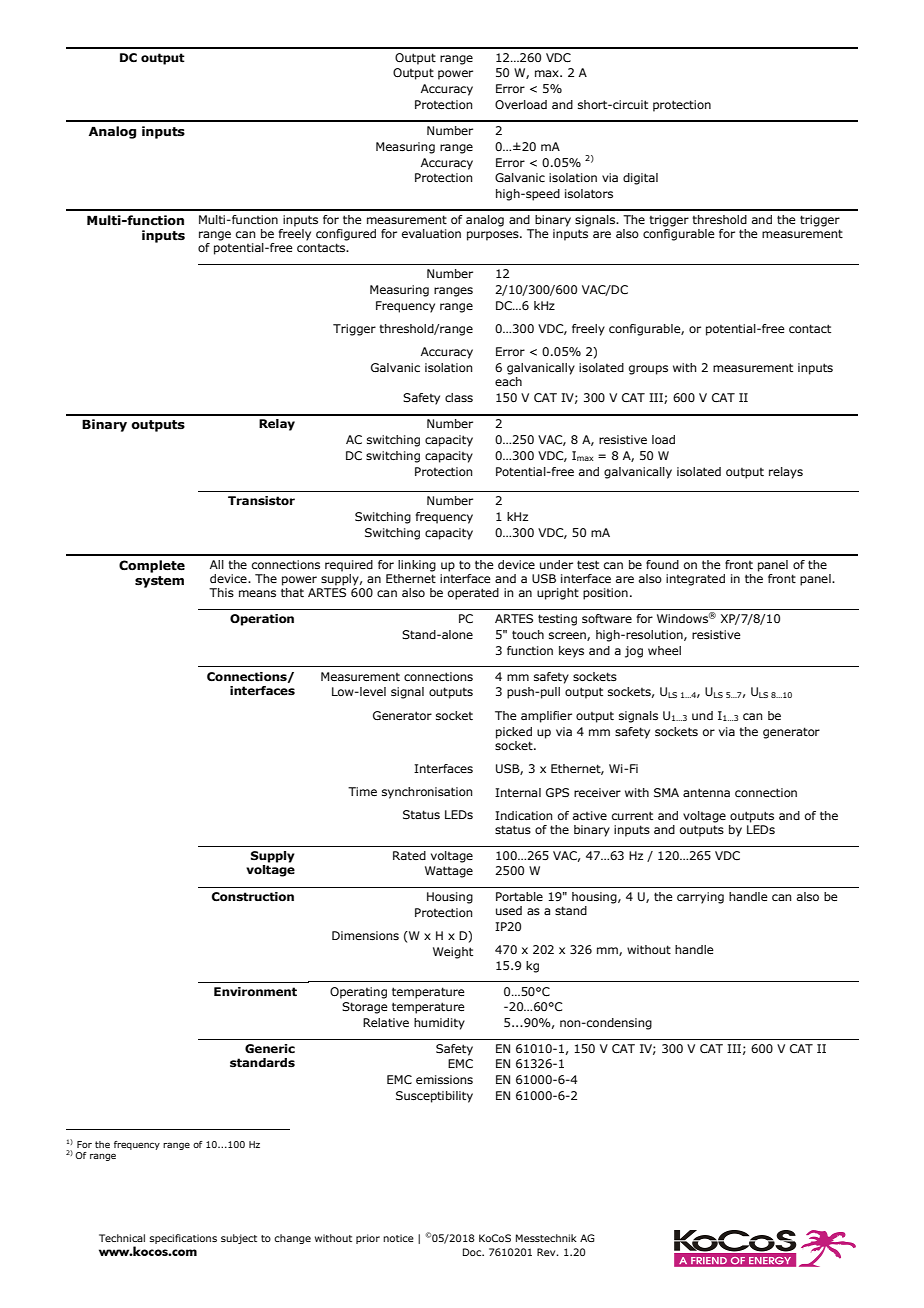 This page has height=1308, width=924. I want to click on Transistor, so click(261, 501).
